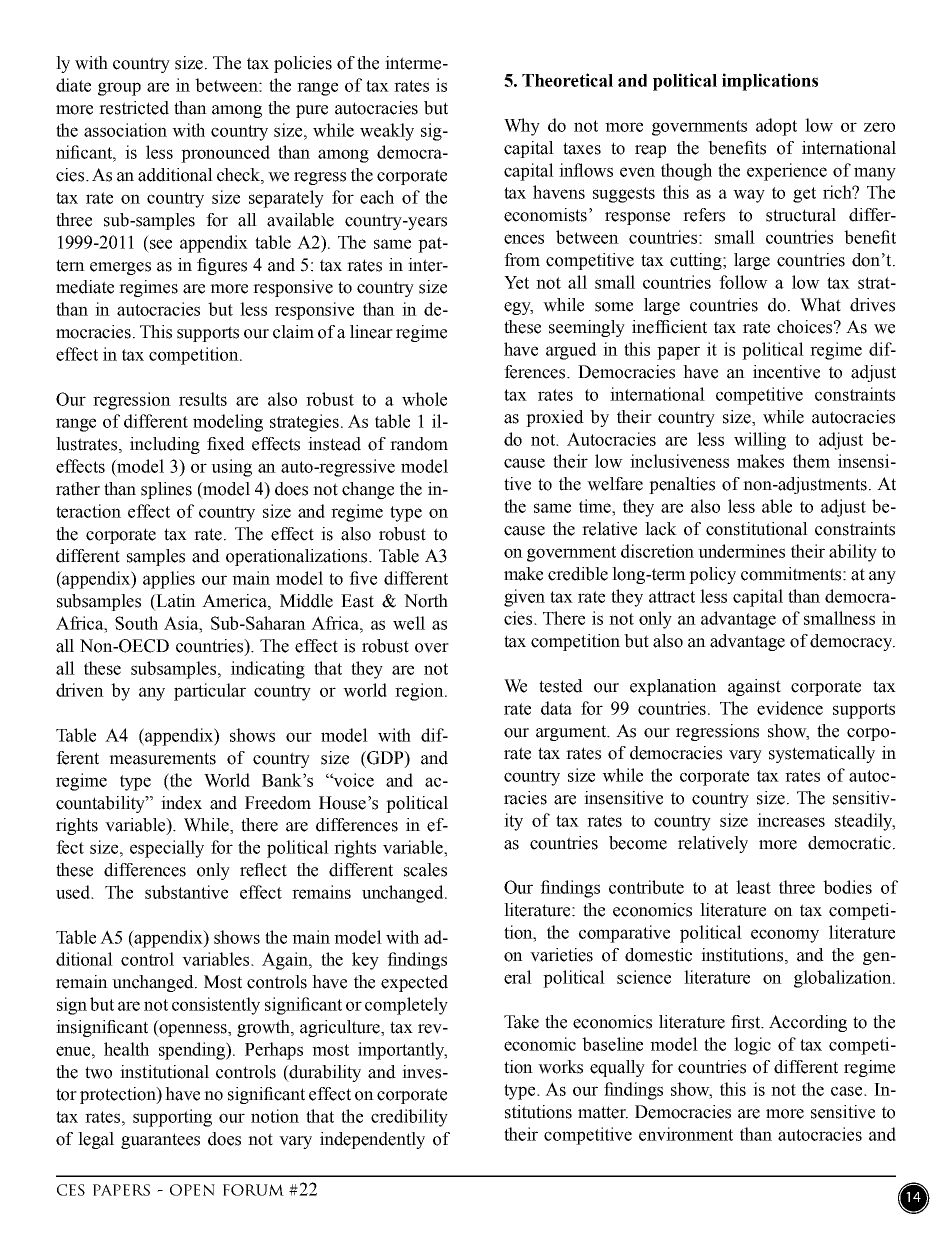 This screenshot has width=952, height=1233. Describe the element at coordinates (522, 127) in the screenshot. I see `Why` at that location.
